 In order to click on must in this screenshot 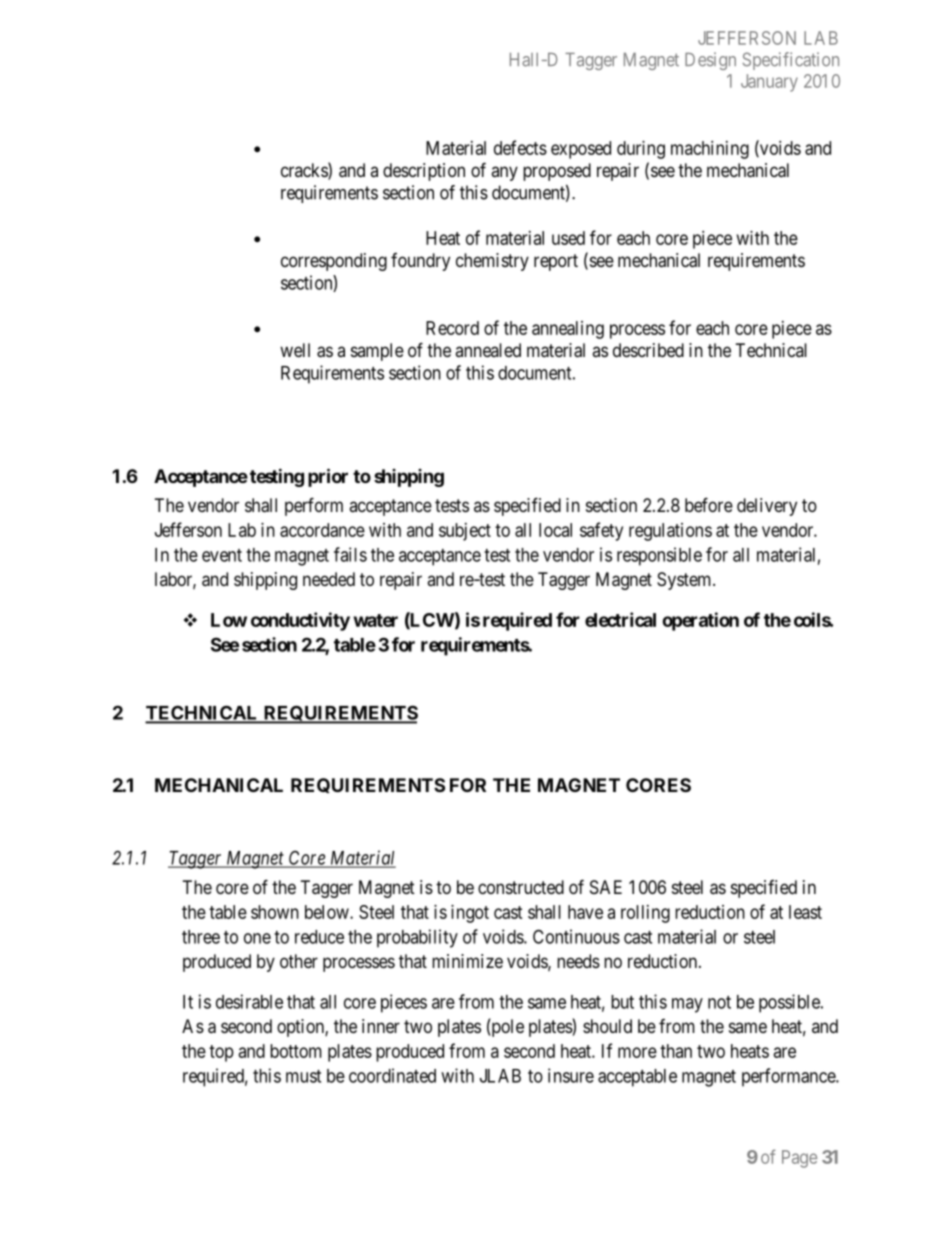, I will do `click(303, 1076)`.
